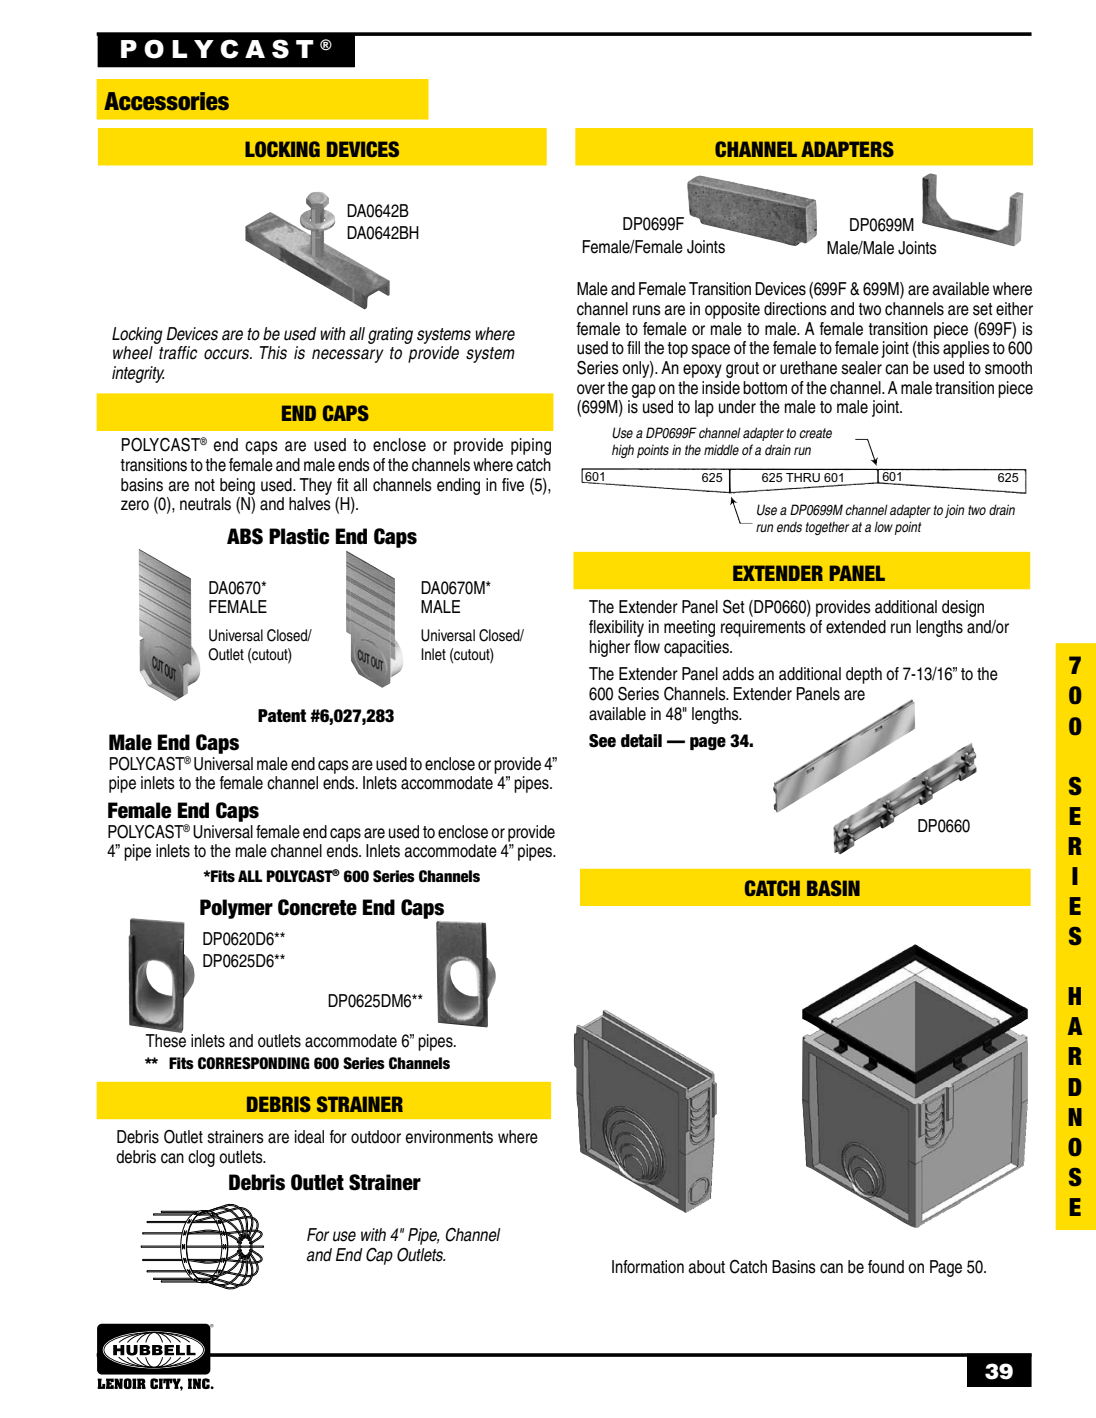 Image resolution: width=1096 pixels, height=1418 pixels. I want to click on runs, so click(647, 310).
